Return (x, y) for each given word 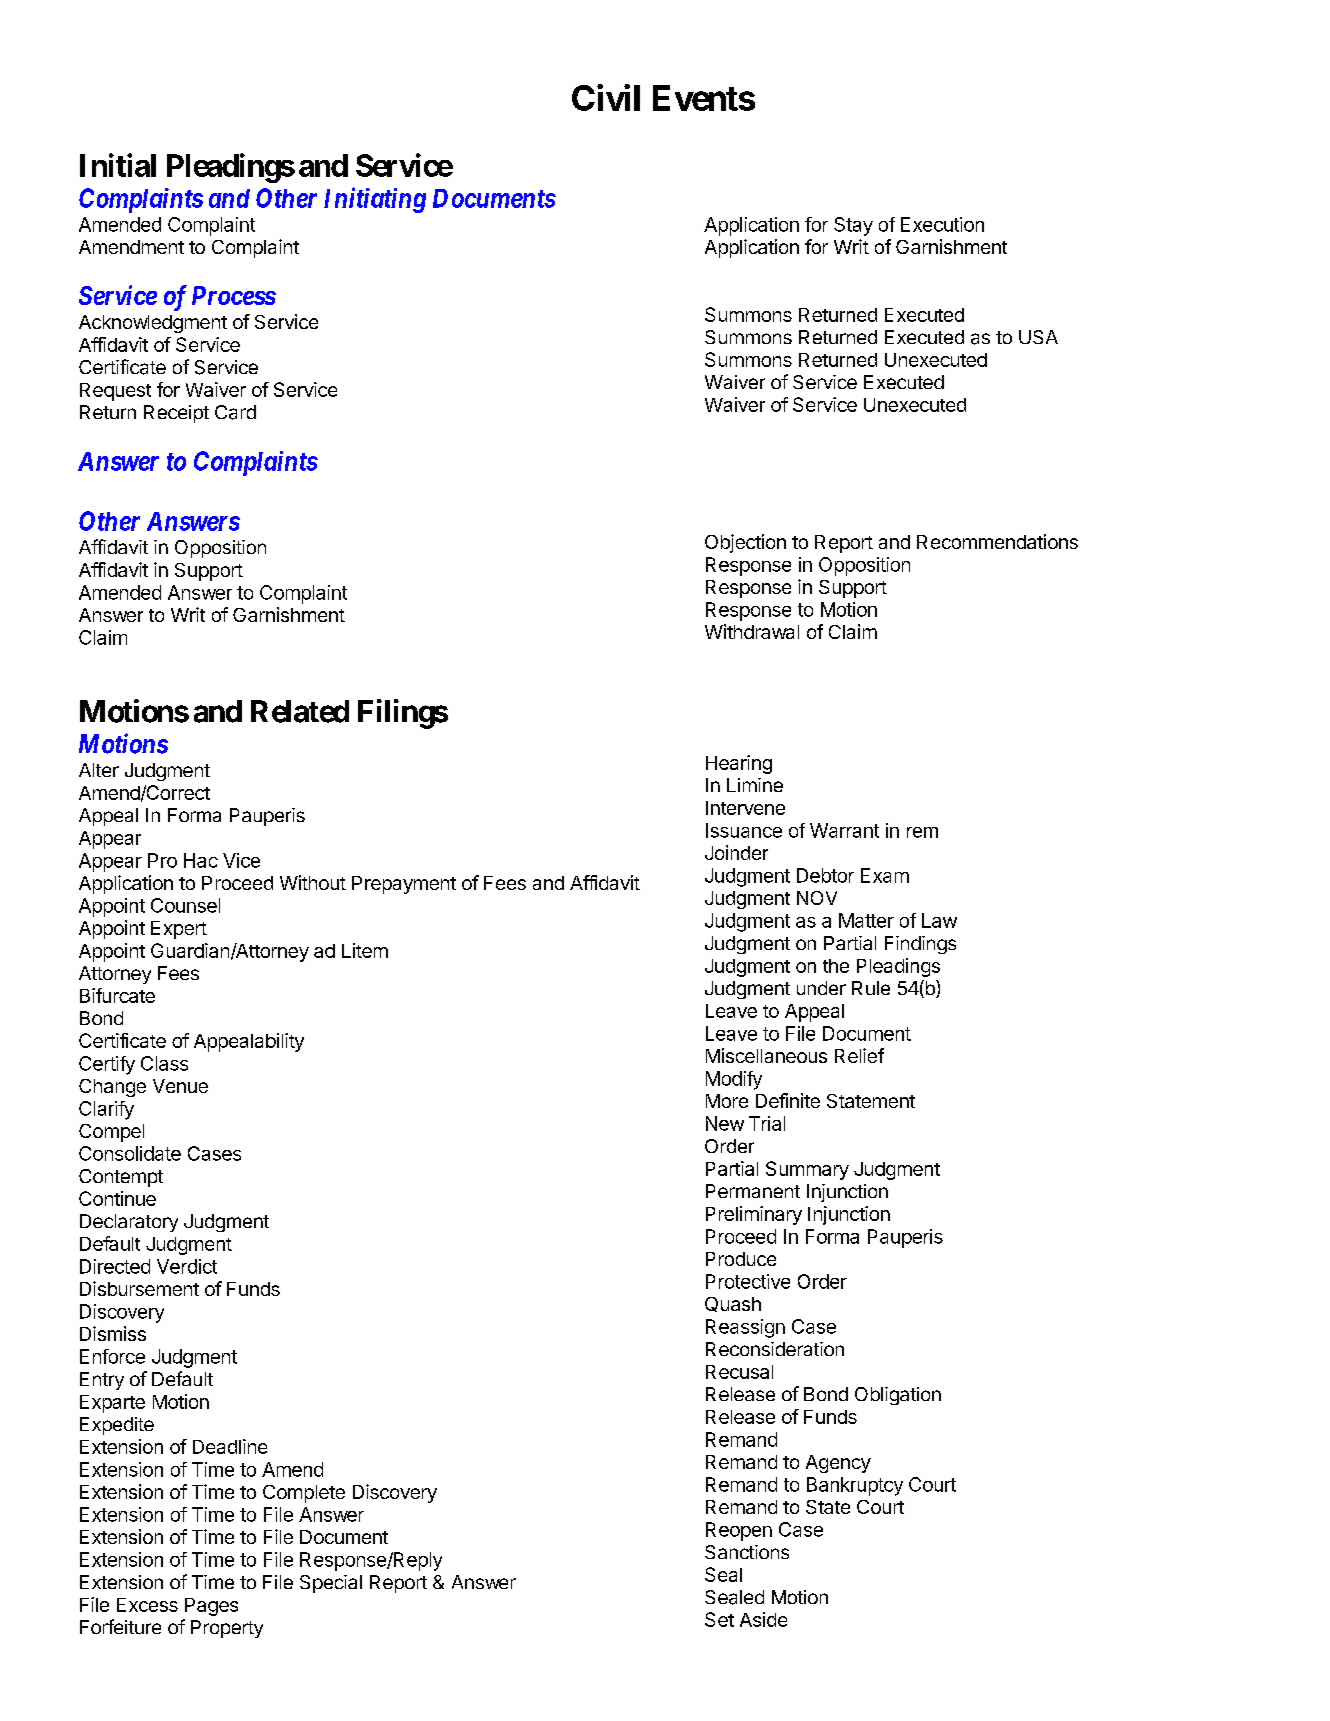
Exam (885, 875)
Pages (211, 1607)
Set (719, 1619)
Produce (741, 1259)
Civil (606, 97)
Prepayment (404, 885)
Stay (853, 226)
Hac (201, 860)
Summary (807, 1170)
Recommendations (997, 541)
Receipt (176, 414)
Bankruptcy (855, 1486)
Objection (745, 543)
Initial (118, 165)
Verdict (187, 1266)
